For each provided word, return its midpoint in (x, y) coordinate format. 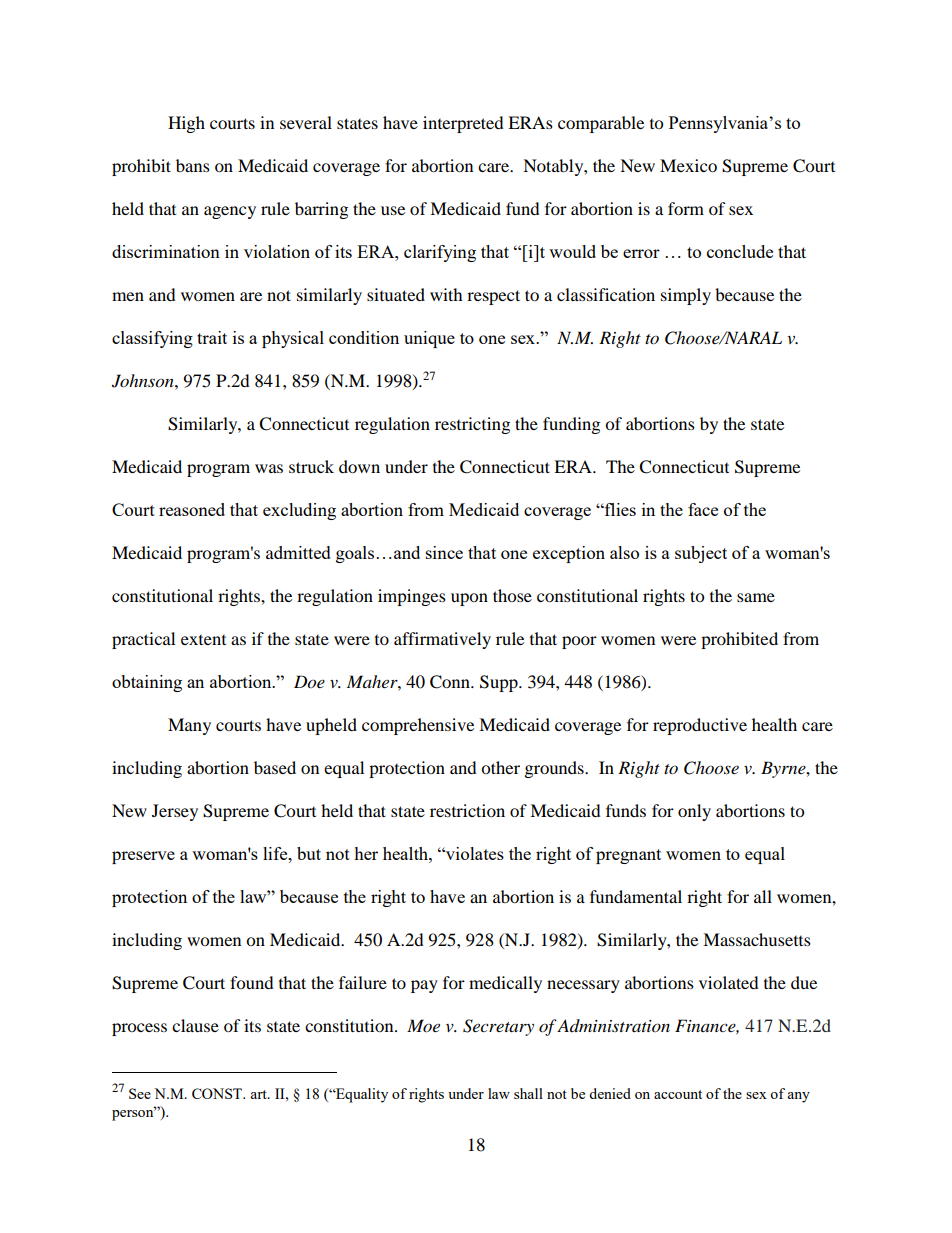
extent (203, 640)
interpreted (463, 124)
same (756, 597)
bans (193, 165)
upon (469, 599)
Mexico (688, 165)
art (259, 1094)
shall (528, 1093)
